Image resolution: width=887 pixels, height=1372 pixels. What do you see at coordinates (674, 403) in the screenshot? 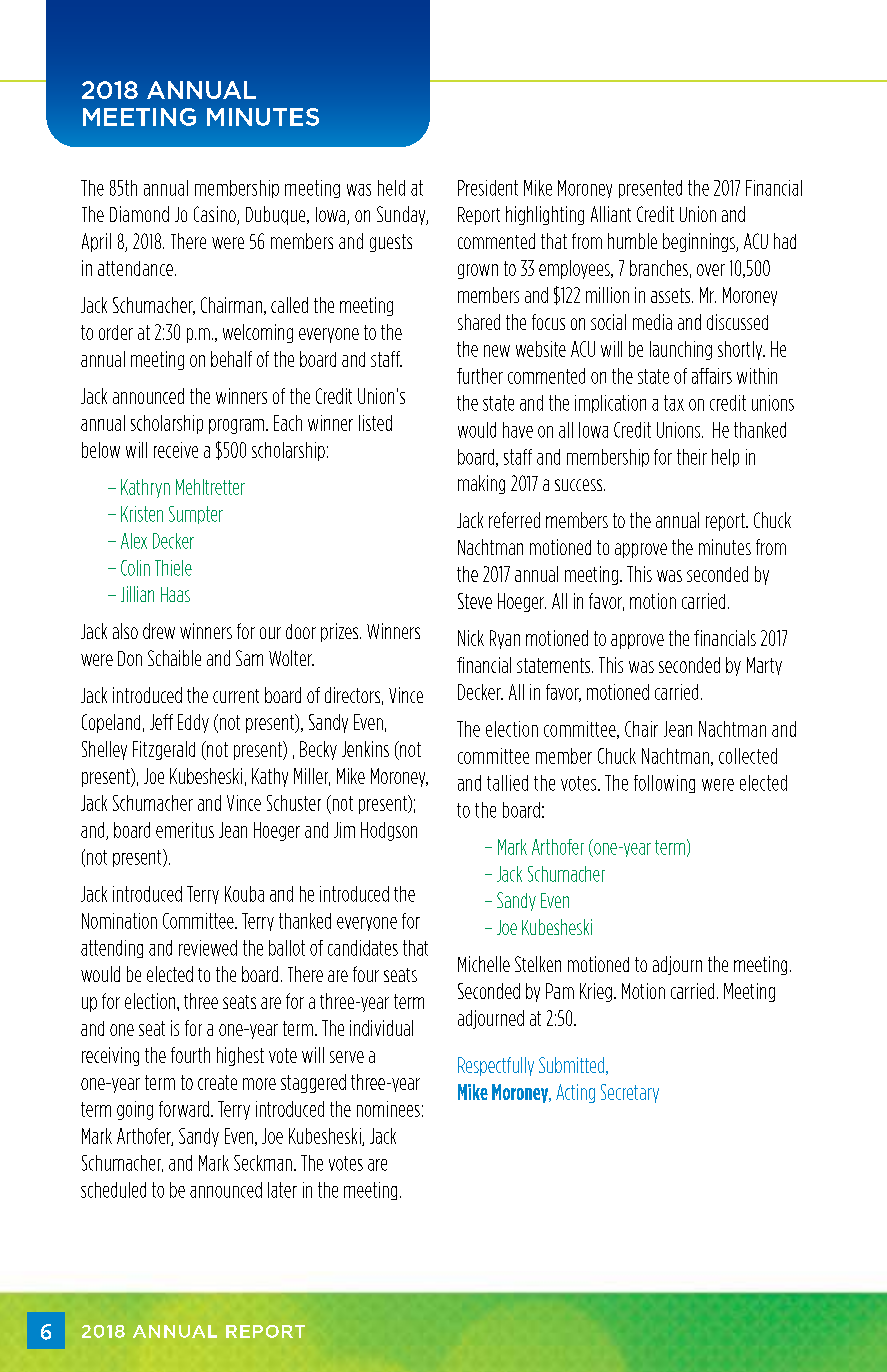
I see `tax` at bounding box center [674, 403].
